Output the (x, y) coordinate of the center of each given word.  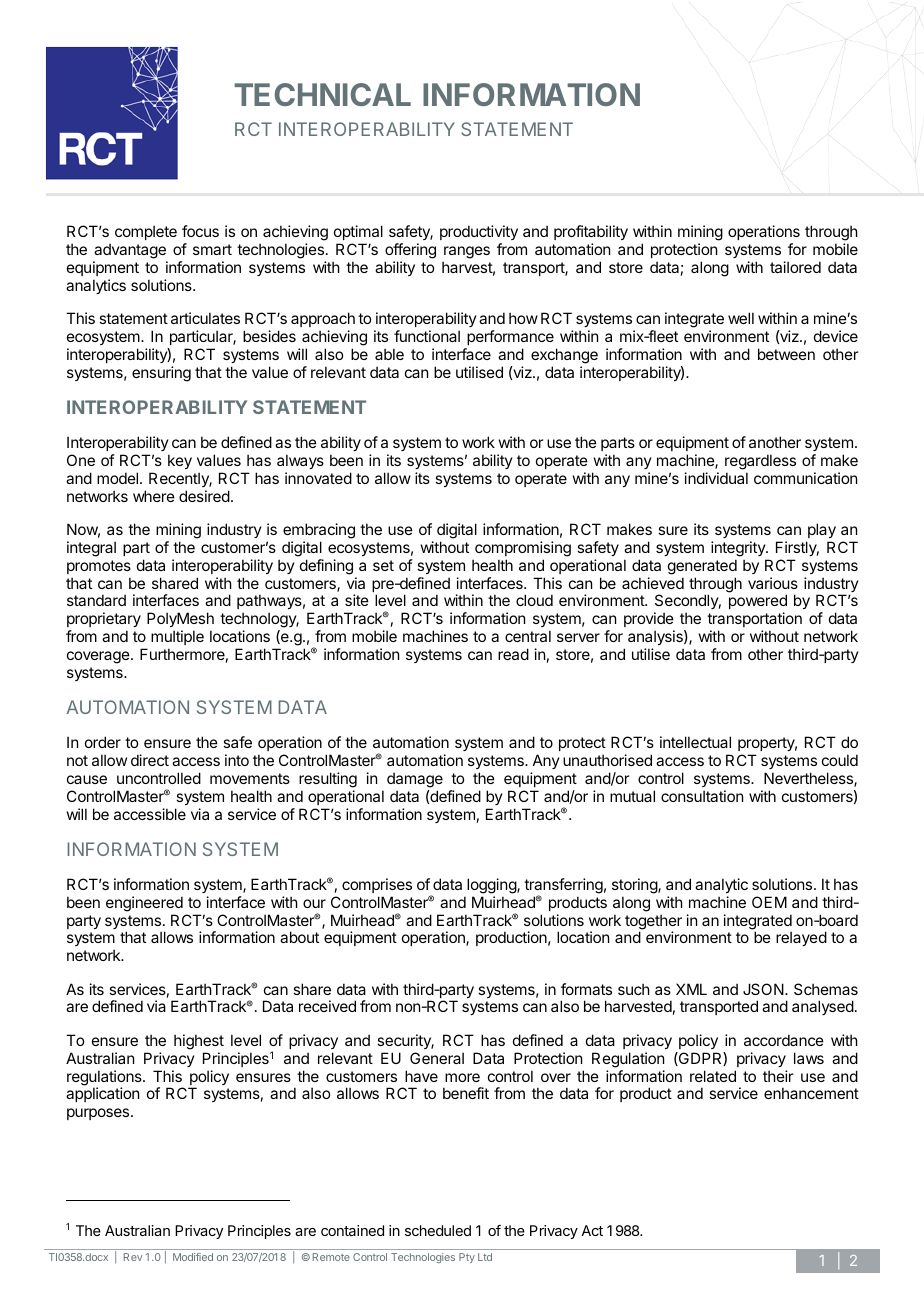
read (513, 654)
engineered (144, 904)
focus (200, 231)
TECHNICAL (322, 94)
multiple (177, 637)
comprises (377, 885)
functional (427, 336)
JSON (764, 989)
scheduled (438, 1230)
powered (758, 601)
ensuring (161, 374)
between (786, 354)
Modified (193, 1257)
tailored (795, 267)
